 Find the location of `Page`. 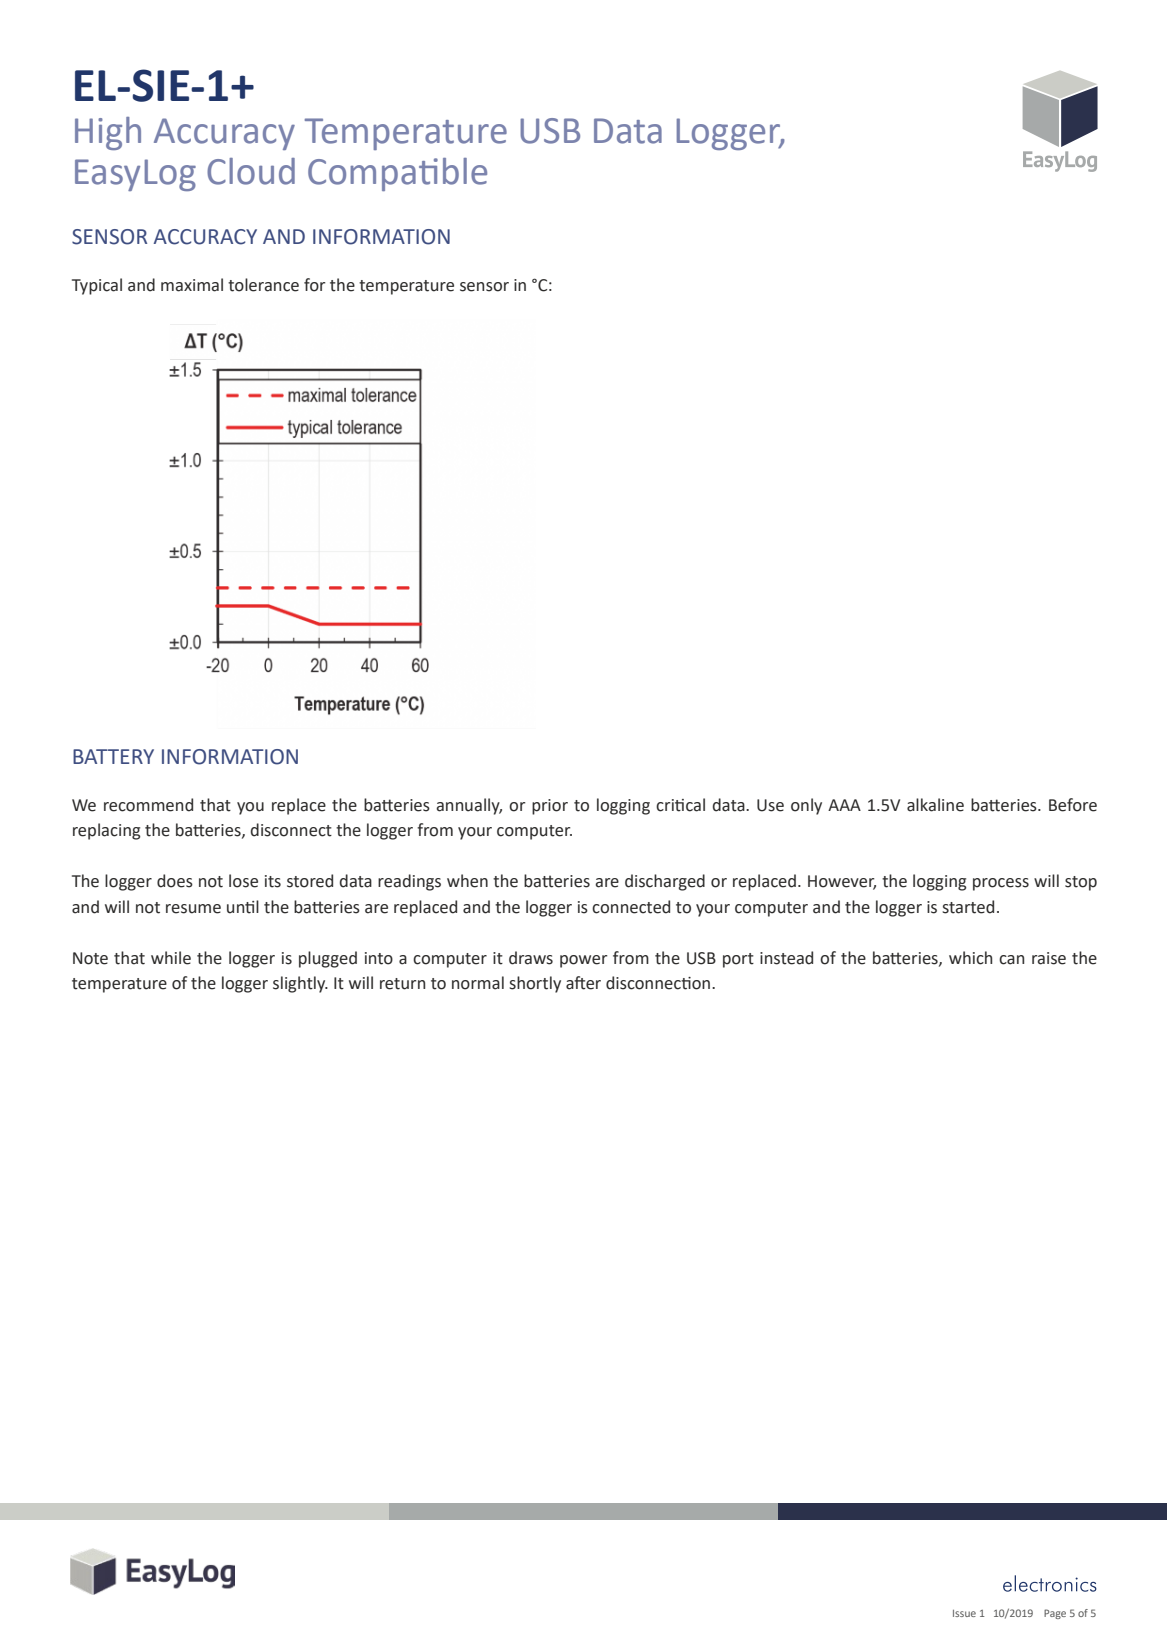

Page is located at coordinates (1055, 1614).
